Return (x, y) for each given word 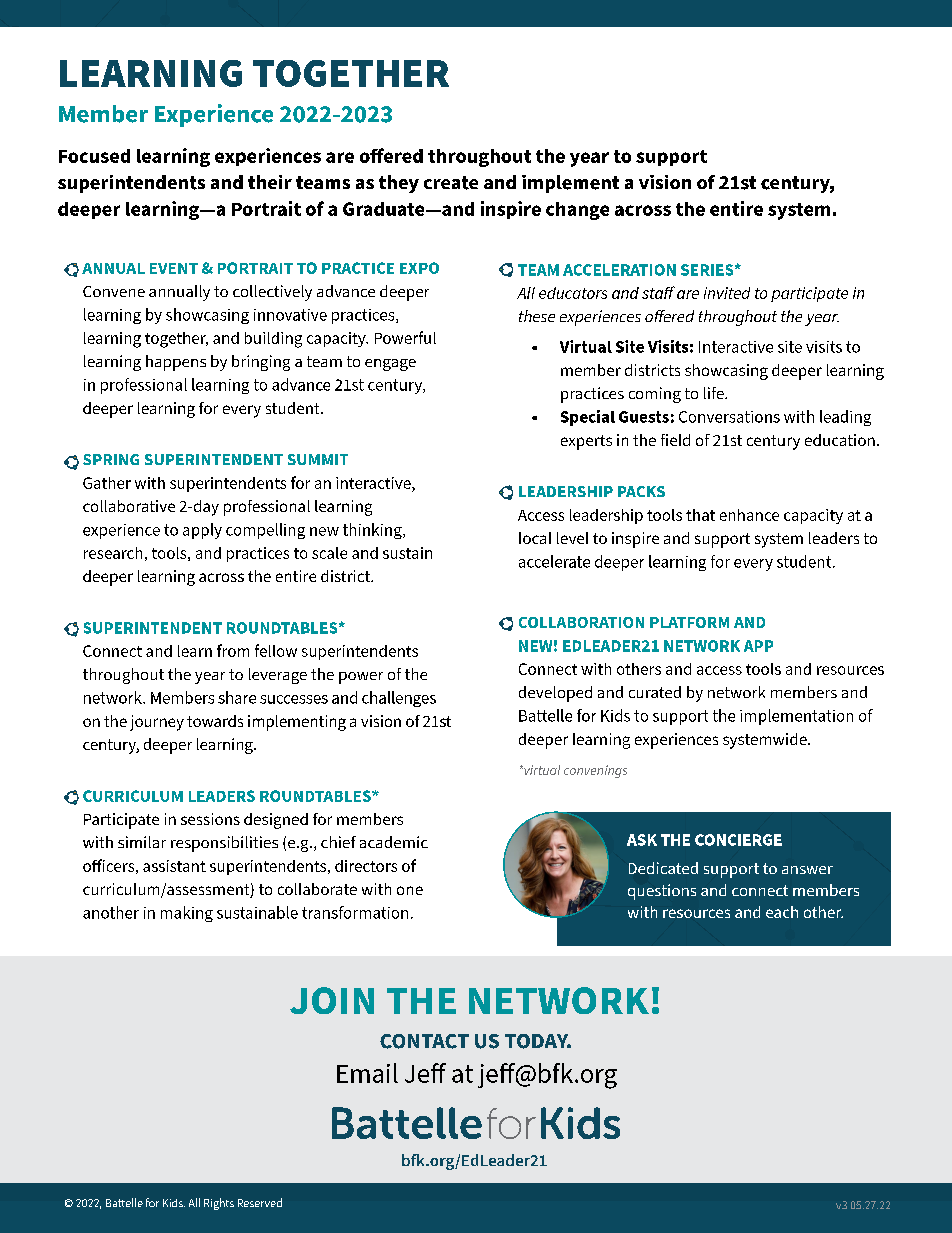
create (451, 183)
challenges (399, 699)
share (237, 697)
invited (727, 293)
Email (367, 1073)
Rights (219, 1204)
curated (655, 692)
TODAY (538, 1041)
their (270, 182)
